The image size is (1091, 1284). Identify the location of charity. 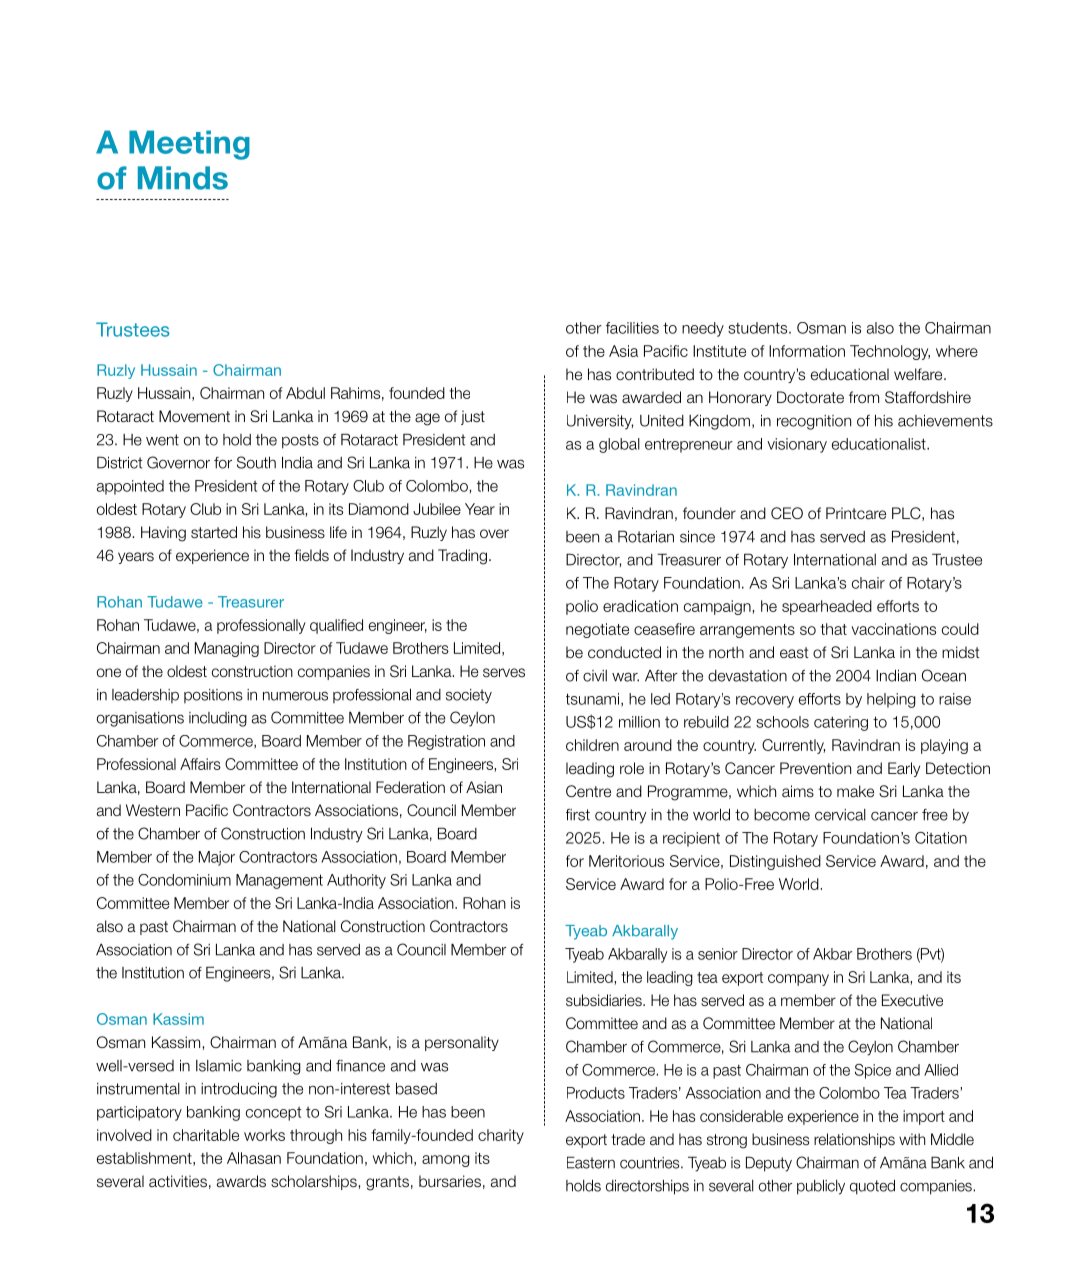
(501, 1136).
